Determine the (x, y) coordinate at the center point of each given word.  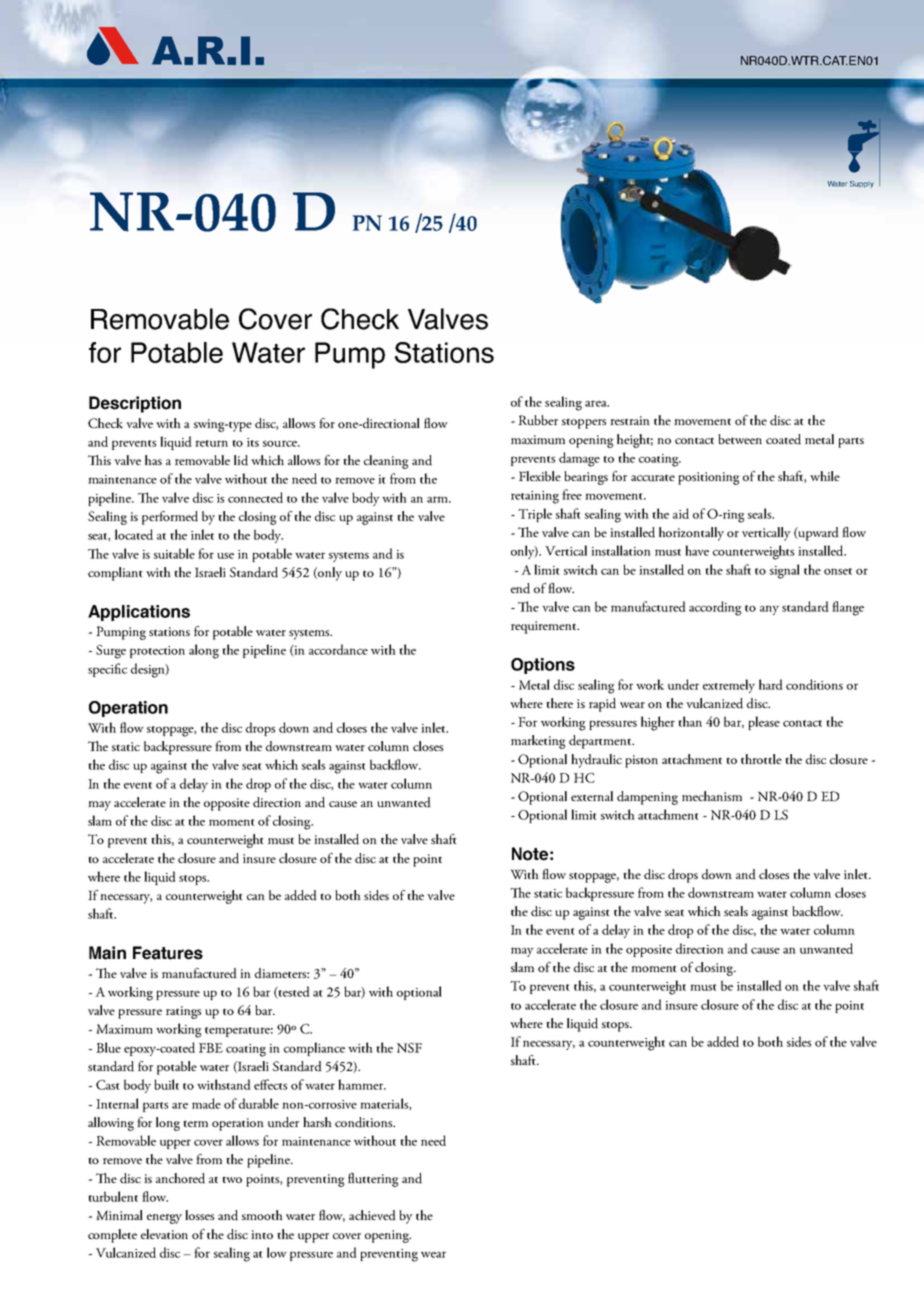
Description (135, 404)
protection (157, 652)
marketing (538, 742)
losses (199, 1215)
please (764, 723)
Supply (862, 184)
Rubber (538, 420)
